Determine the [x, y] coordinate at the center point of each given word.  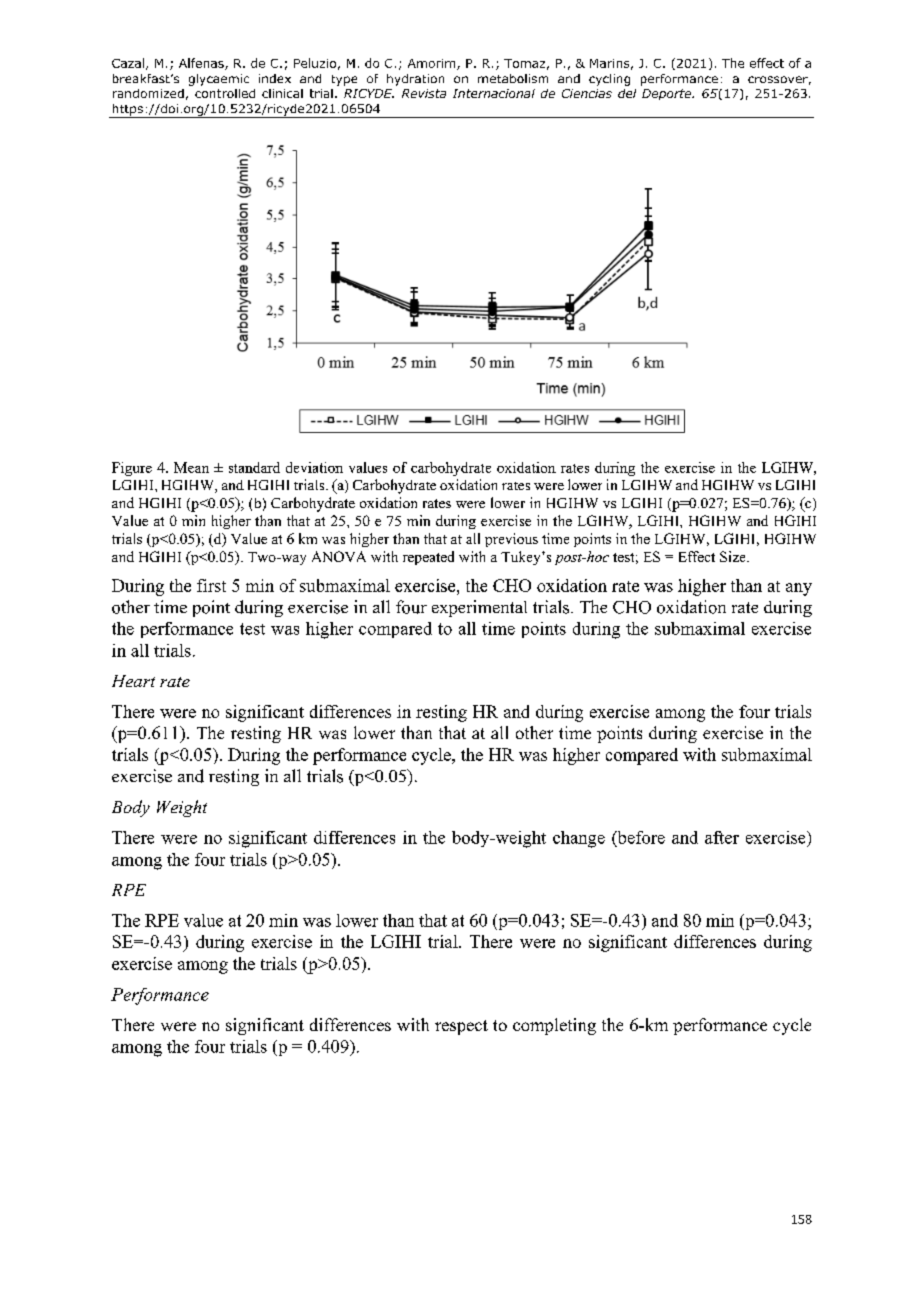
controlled [225, 93]
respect [461, 1027]
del [627, 93]
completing [554, 1026]
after [722, 837]
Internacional [494, 93]
